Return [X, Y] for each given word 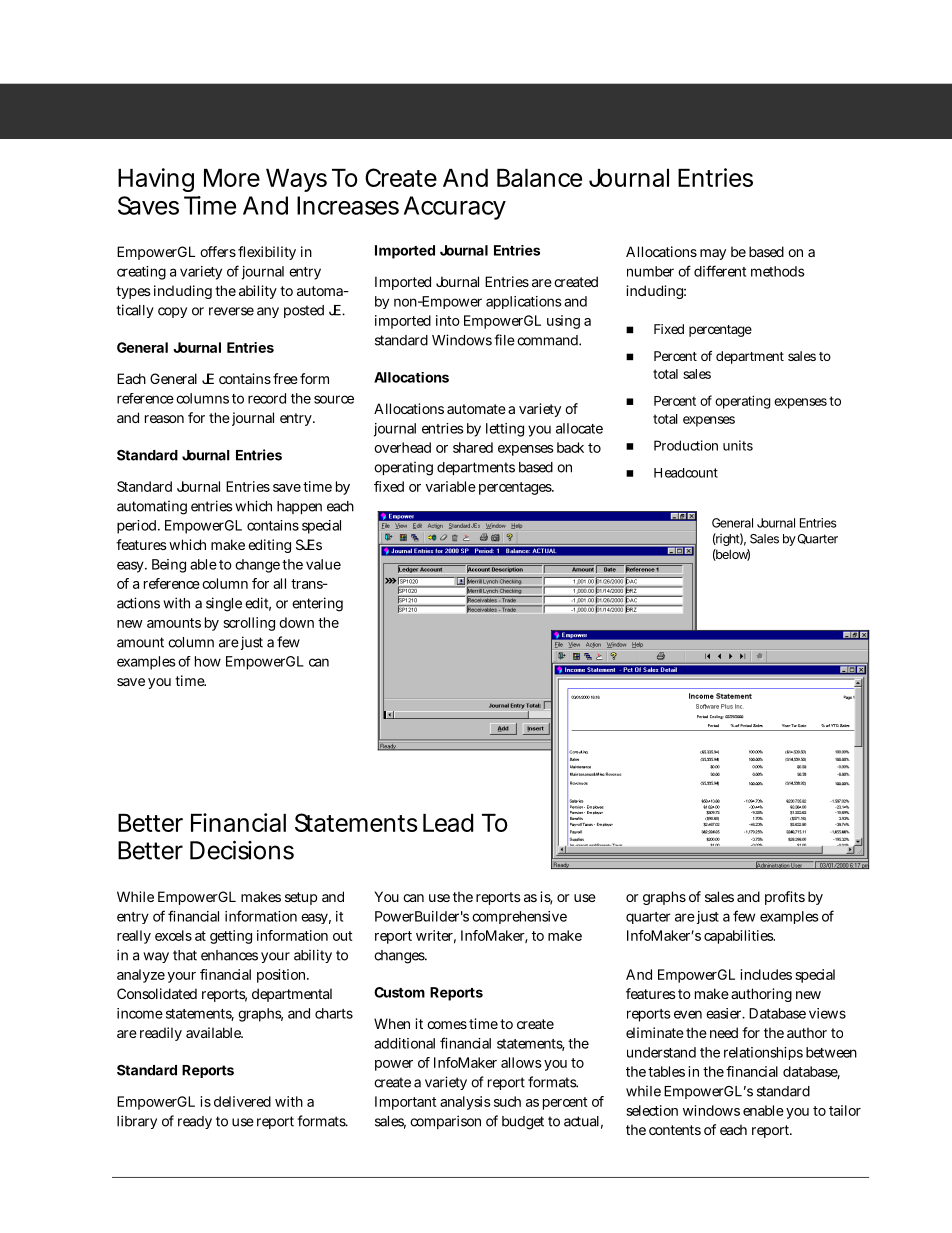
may [713, 254]
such [507, 1101]
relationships [763, 1053]
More [232, 178]
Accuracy [455, 208]
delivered [242, 1101]
